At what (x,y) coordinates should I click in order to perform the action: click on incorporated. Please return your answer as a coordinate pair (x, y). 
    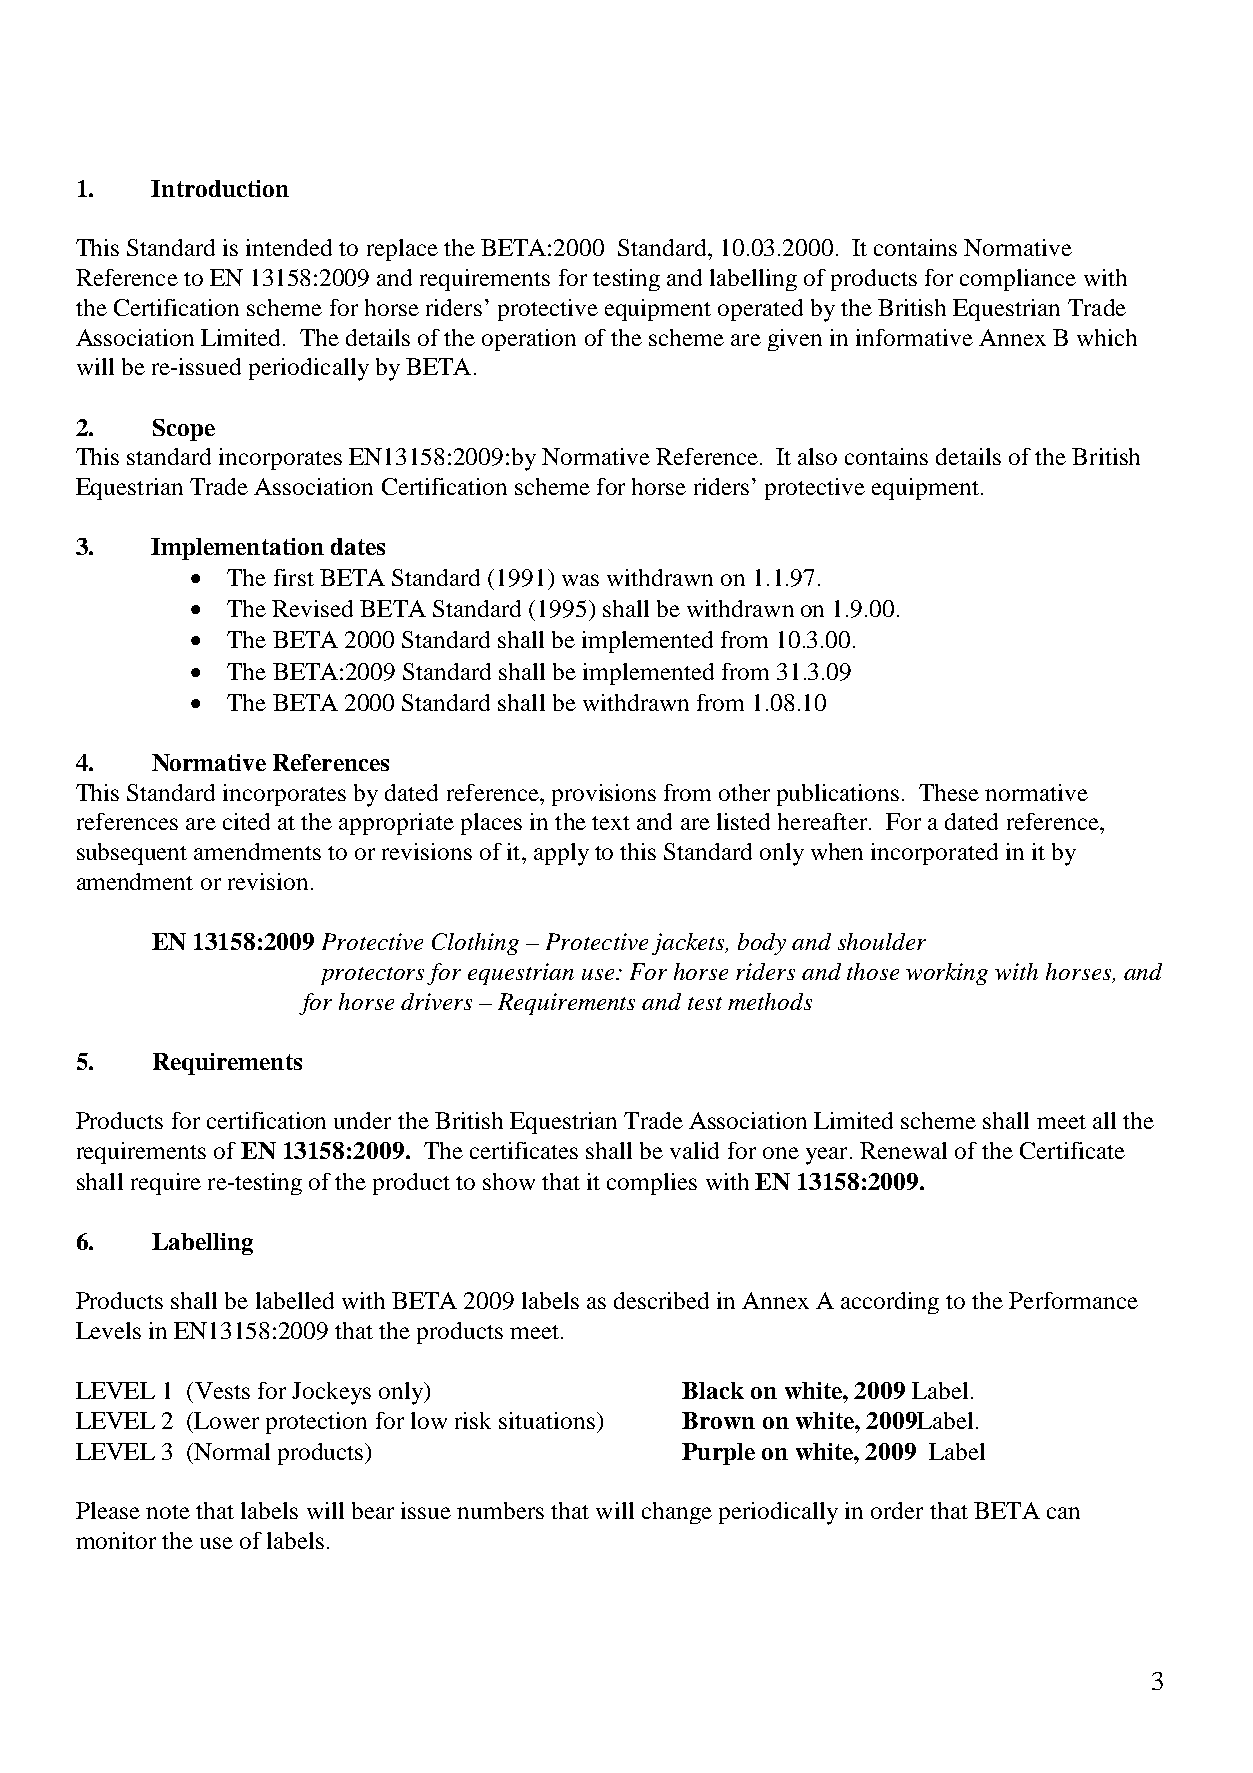
    Looking at the image, I should click on (934, 854).
